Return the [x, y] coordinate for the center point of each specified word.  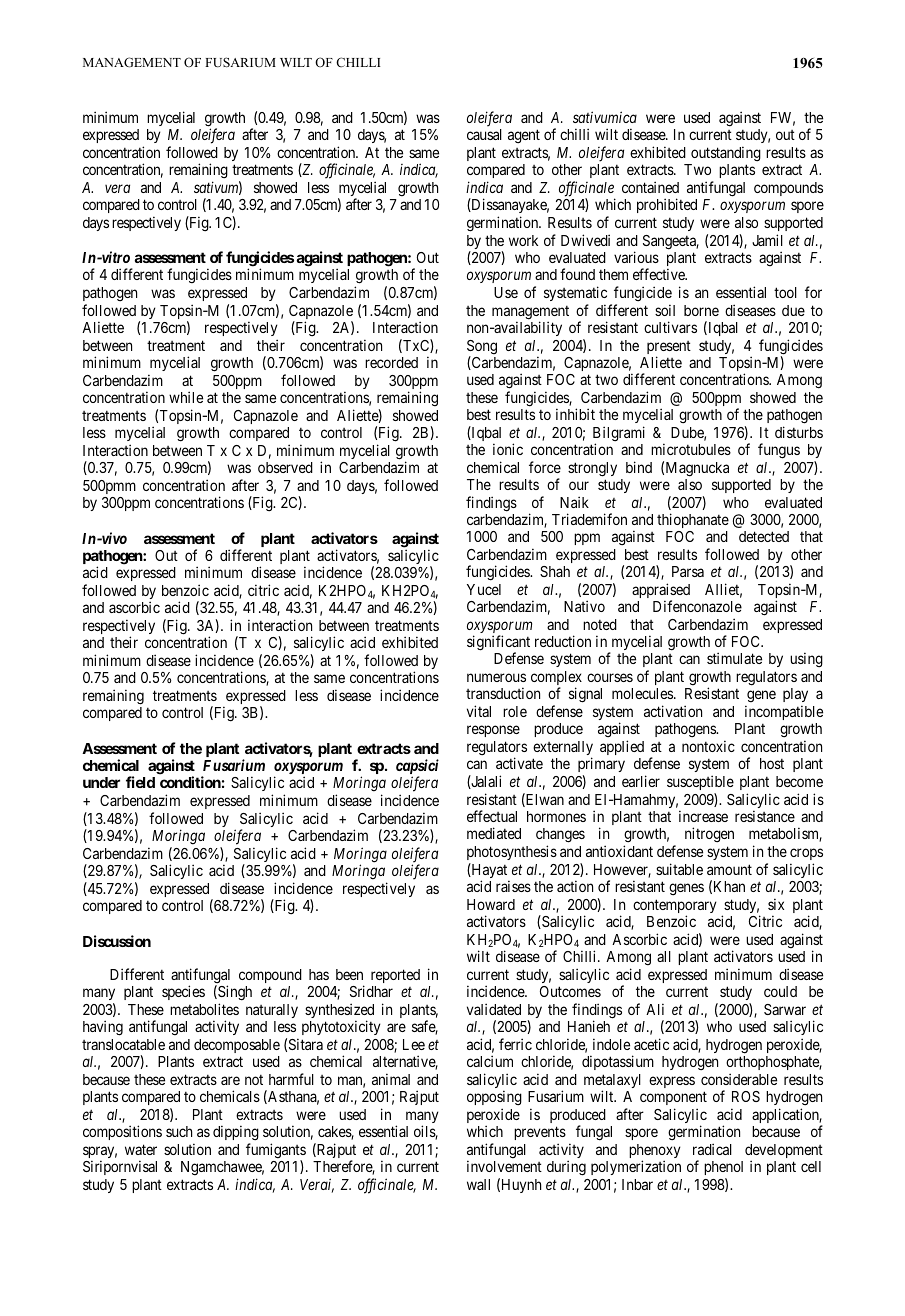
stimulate [734, 658]
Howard [491, 904]
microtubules [691, 449]
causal [484, 134]
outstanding [726, 154]
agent [524, 137]
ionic [508, 449]
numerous [496, 677]
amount [729, 869]
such [179, 1131]
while [186, 397]
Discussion [117, 941]
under [101, 782]
